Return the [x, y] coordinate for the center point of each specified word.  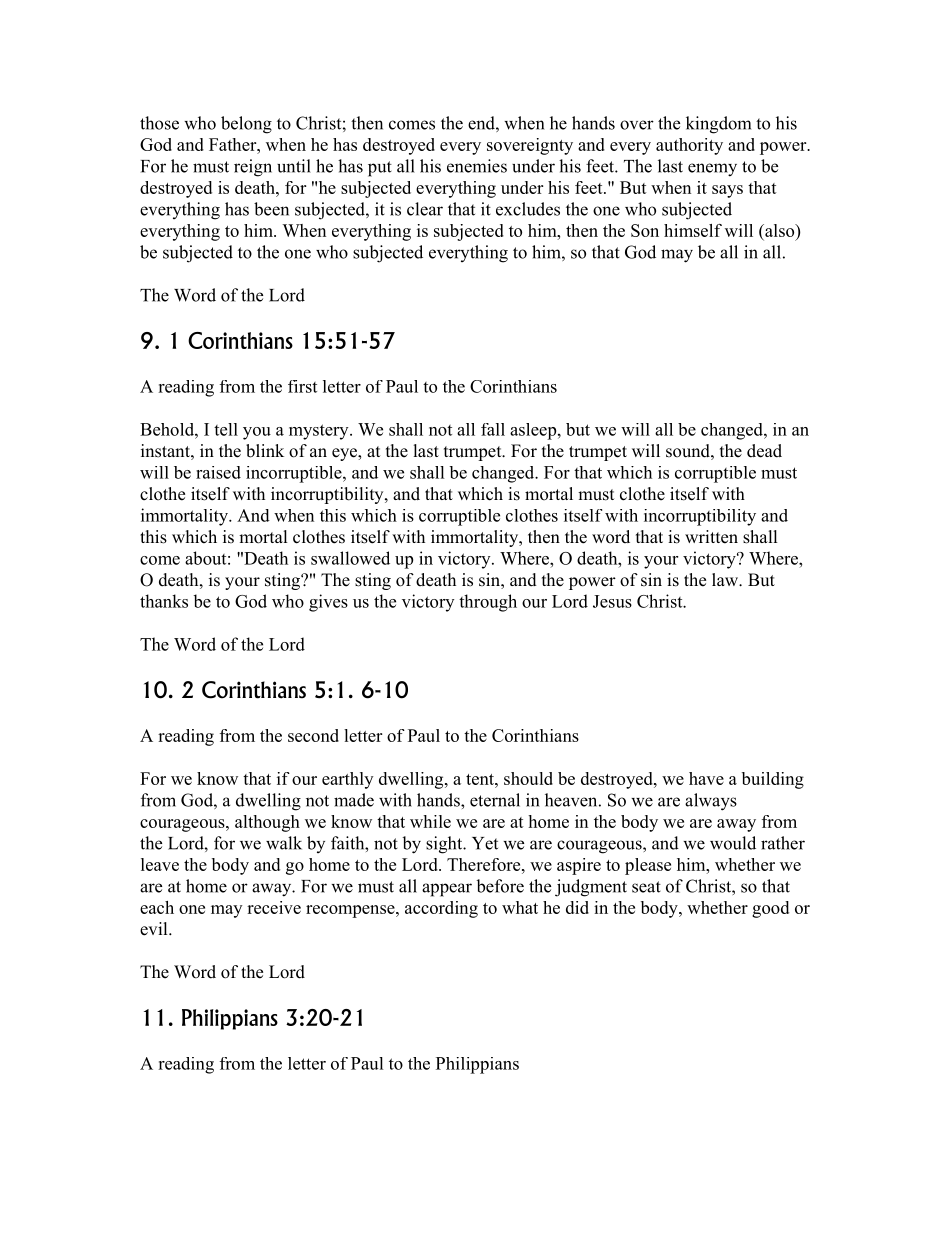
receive [274, 907]
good [770, 909]
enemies [477, 166]
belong [246, 125]
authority [689, 146]
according [441, 909]
